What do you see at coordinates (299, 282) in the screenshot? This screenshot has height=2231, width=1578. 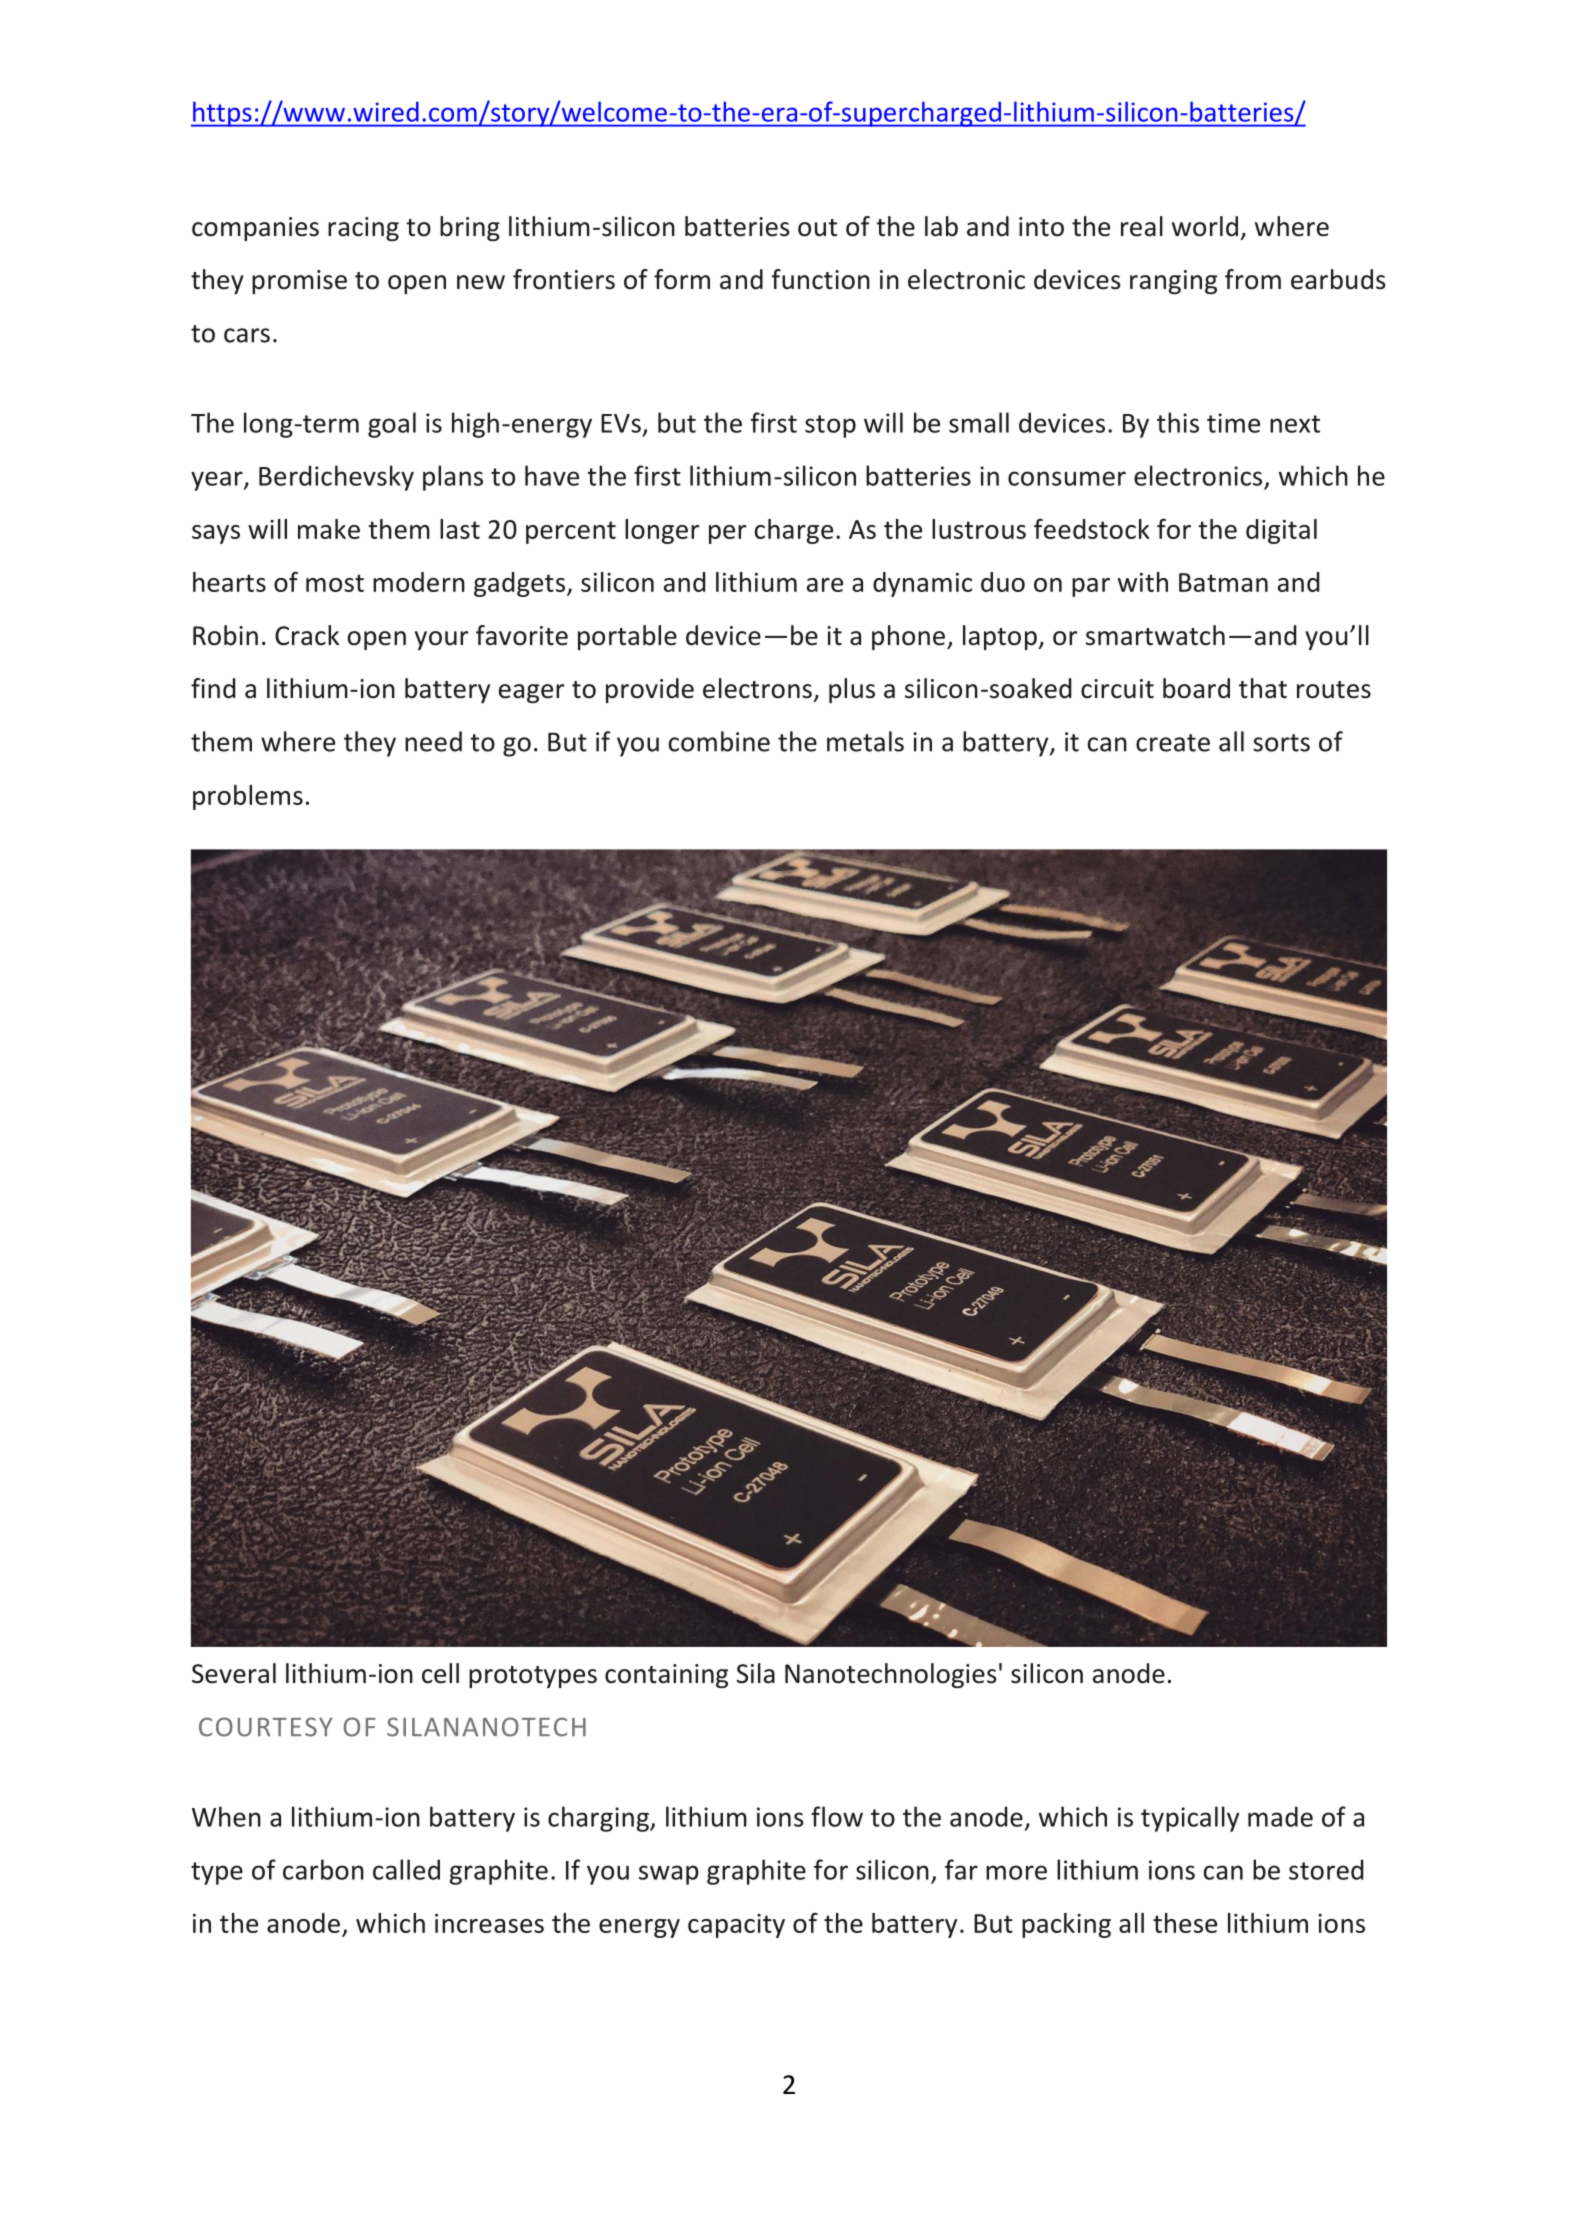 I see `promise` at bounding box center [299, 282].
